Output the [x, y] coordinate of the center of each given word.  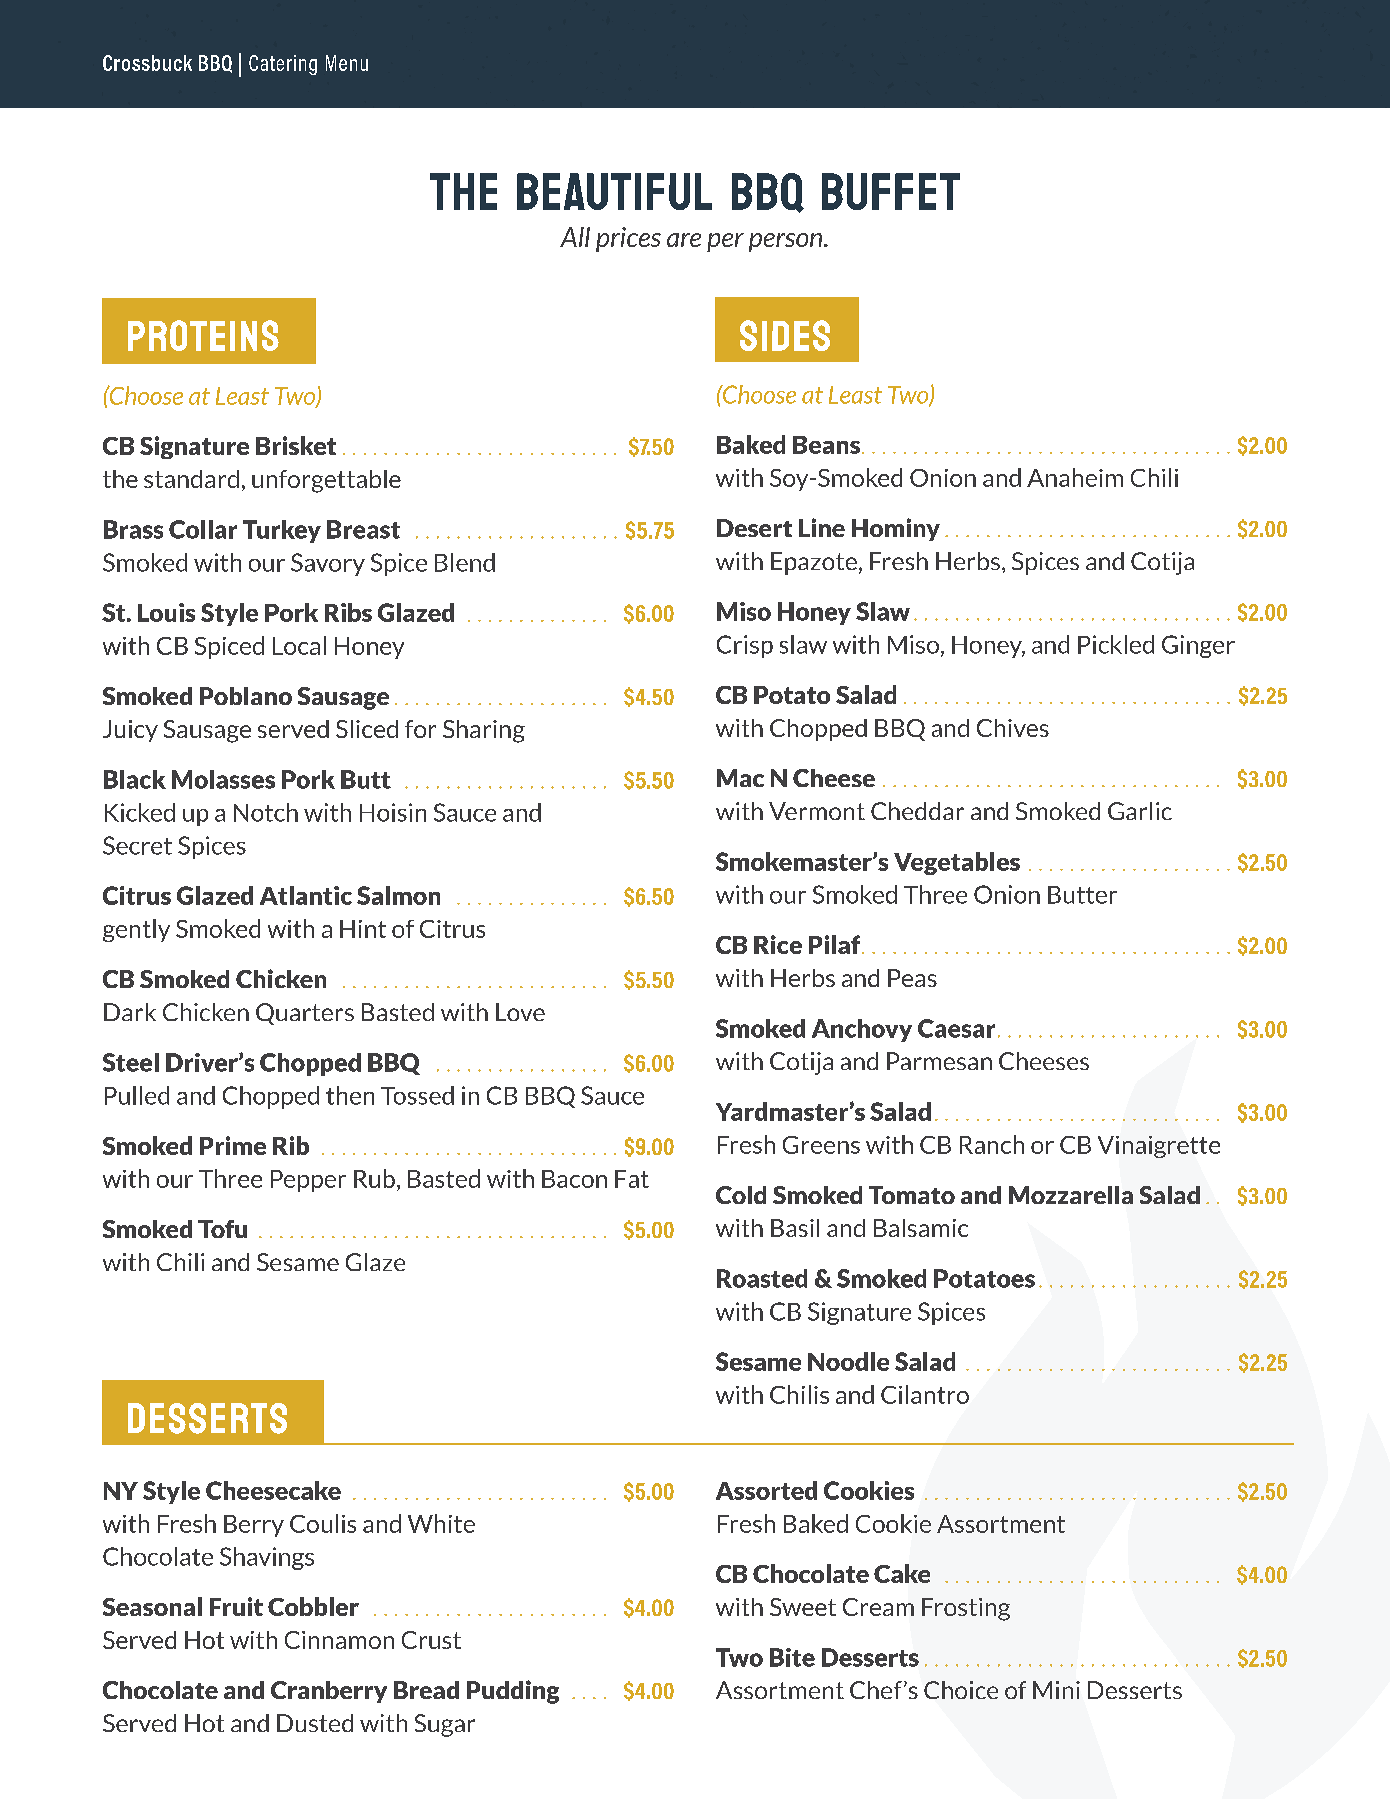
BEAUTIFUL [614, 191]
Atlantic [306, 895]
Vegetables [957, 863]
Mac [740, 778]
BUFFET [891, 191]
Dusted [315, 1723]
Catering [283, 65]
